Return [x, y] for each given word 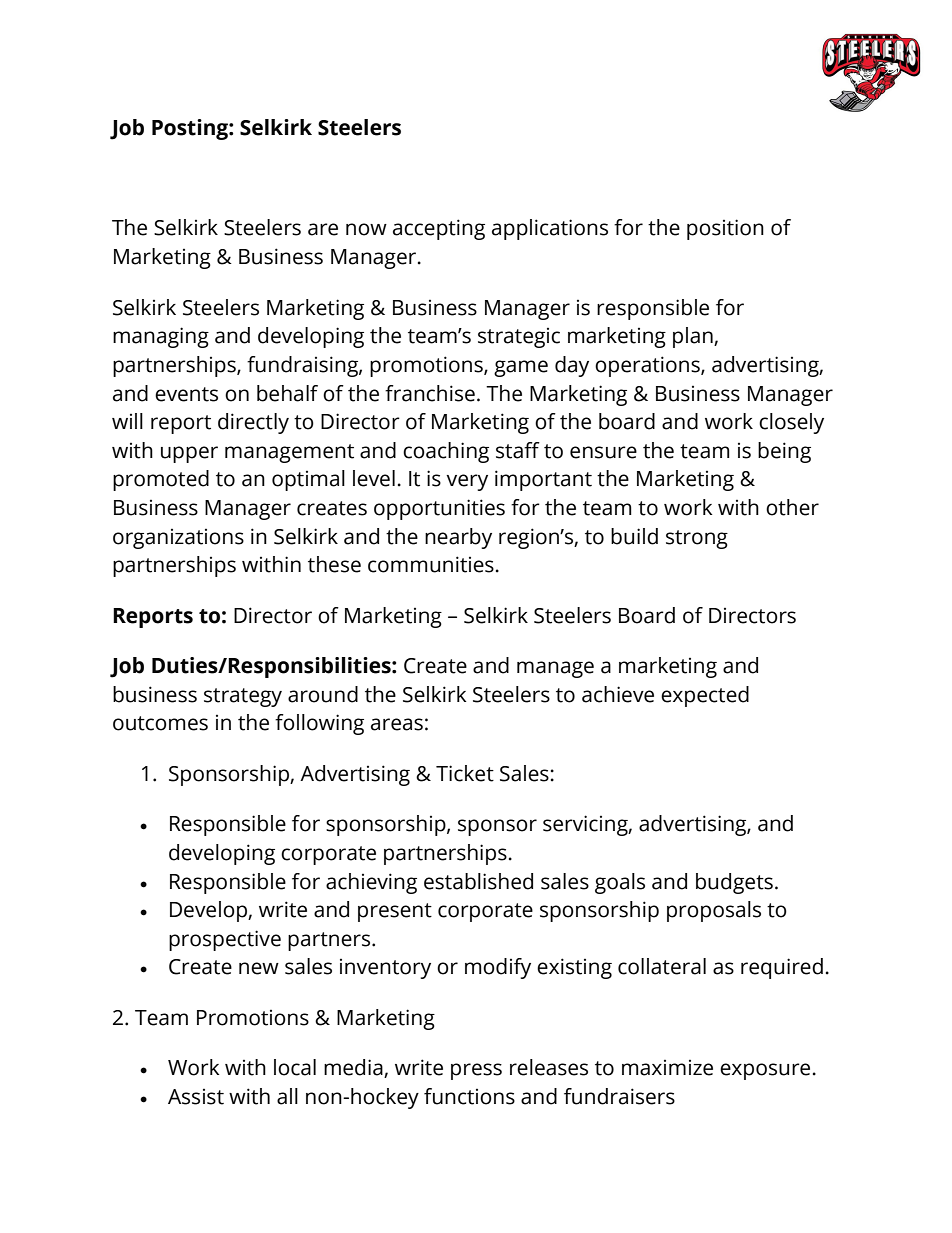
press [476, 1071]
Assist [196, 1097]
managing [161, 337]
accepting [439, 229]
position [725, 229]
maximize [667, 1068]
